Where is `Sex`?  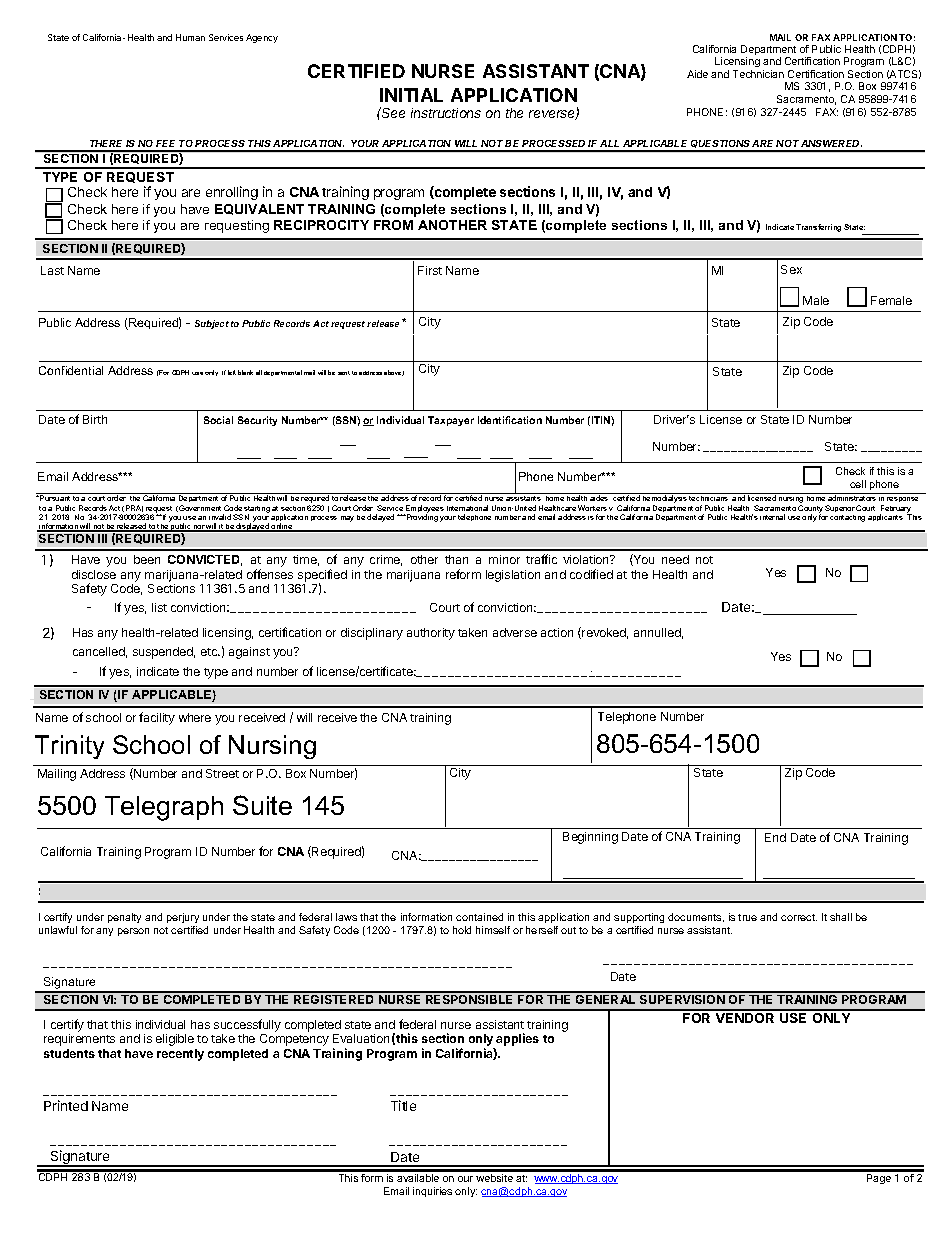
Sex is located at coordinates (791, 269).
